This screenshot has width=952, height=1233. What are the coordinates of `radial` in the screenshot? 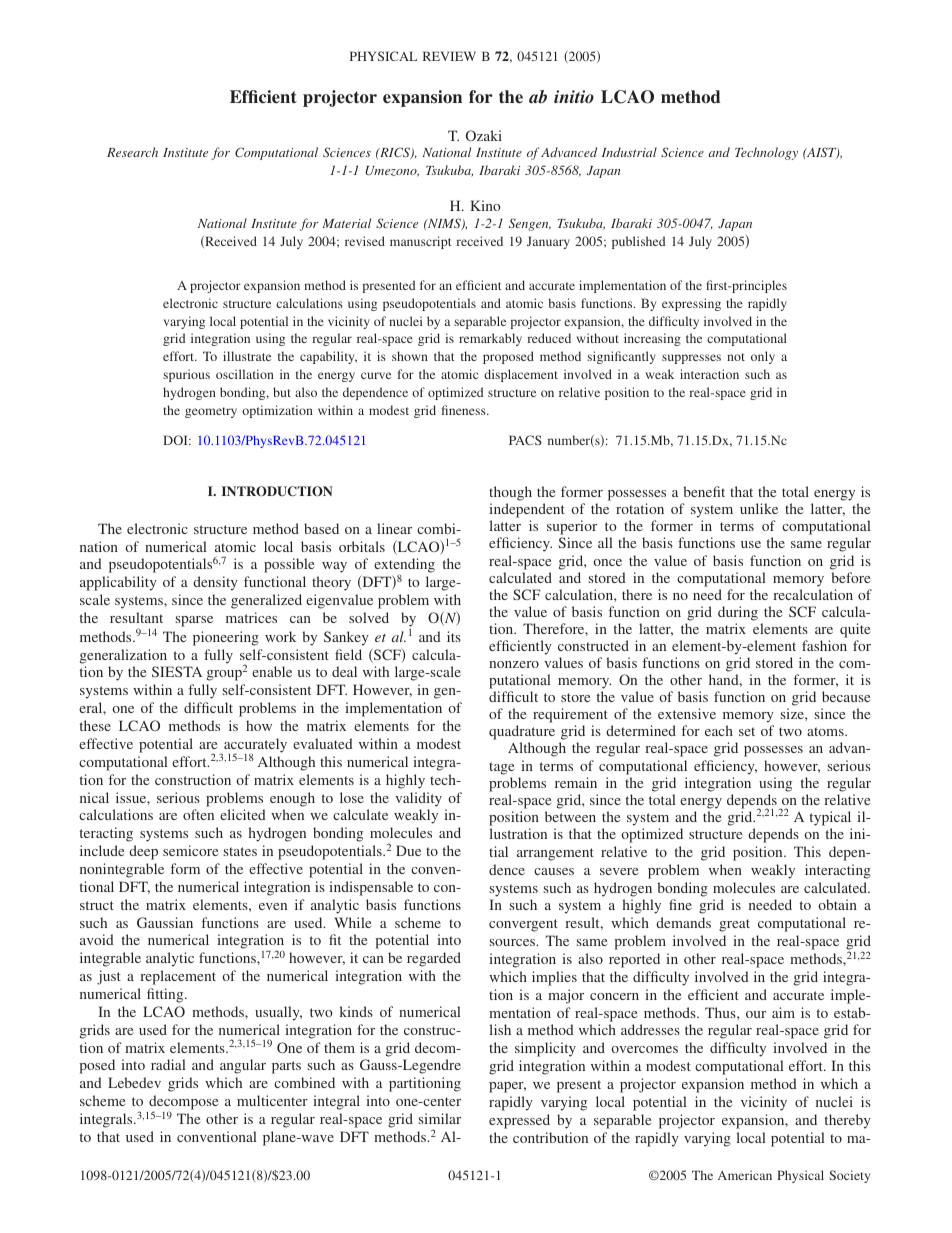 It's located at (168, 1064).
